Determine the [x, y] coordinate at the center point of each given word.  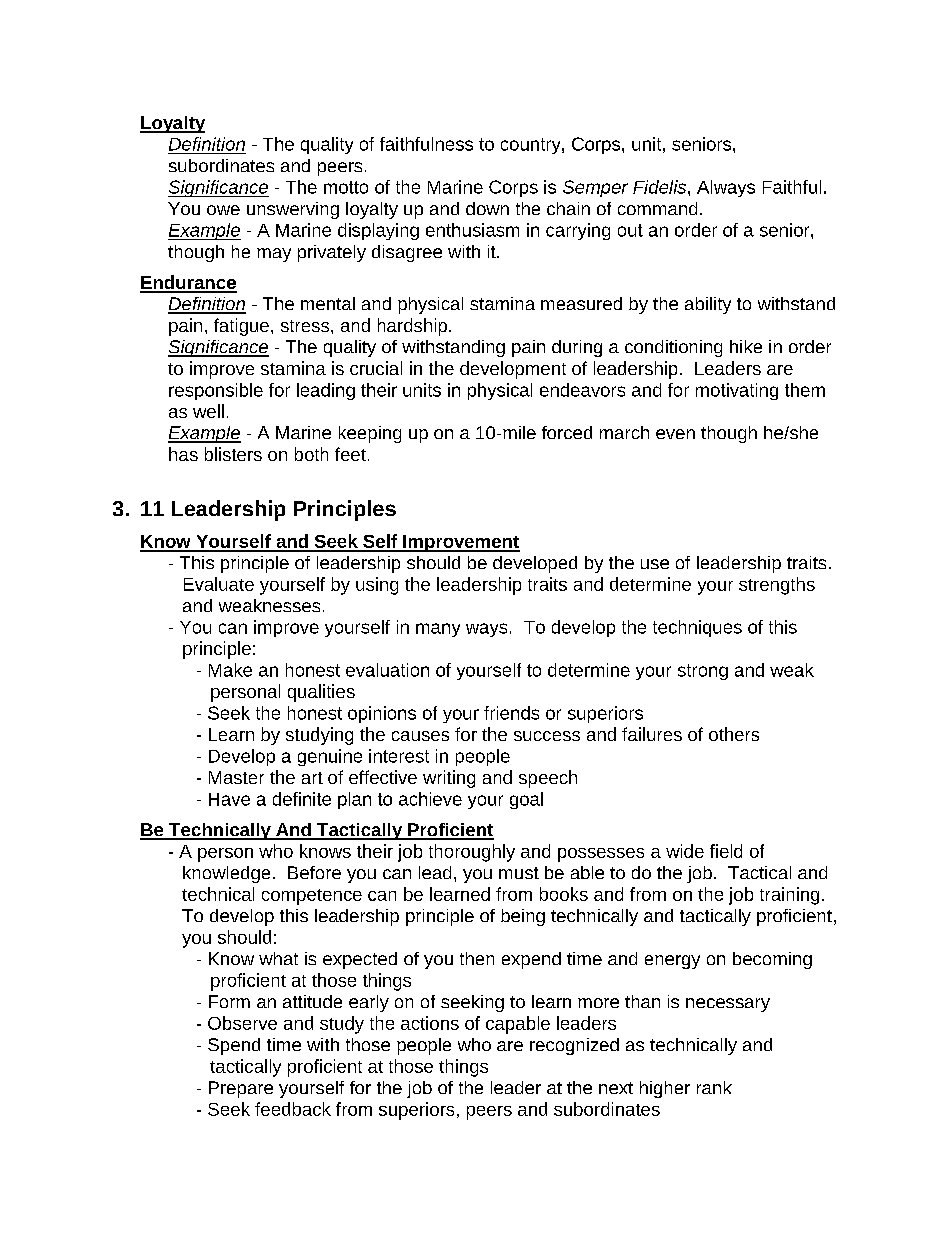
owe [223, 210]
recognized [574, 1046]
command [657, 208]
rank [714, 1087]
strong [703, 672]
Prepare [241, 1089]
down [487, 208]
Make [230, 670]
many [438, 630]
